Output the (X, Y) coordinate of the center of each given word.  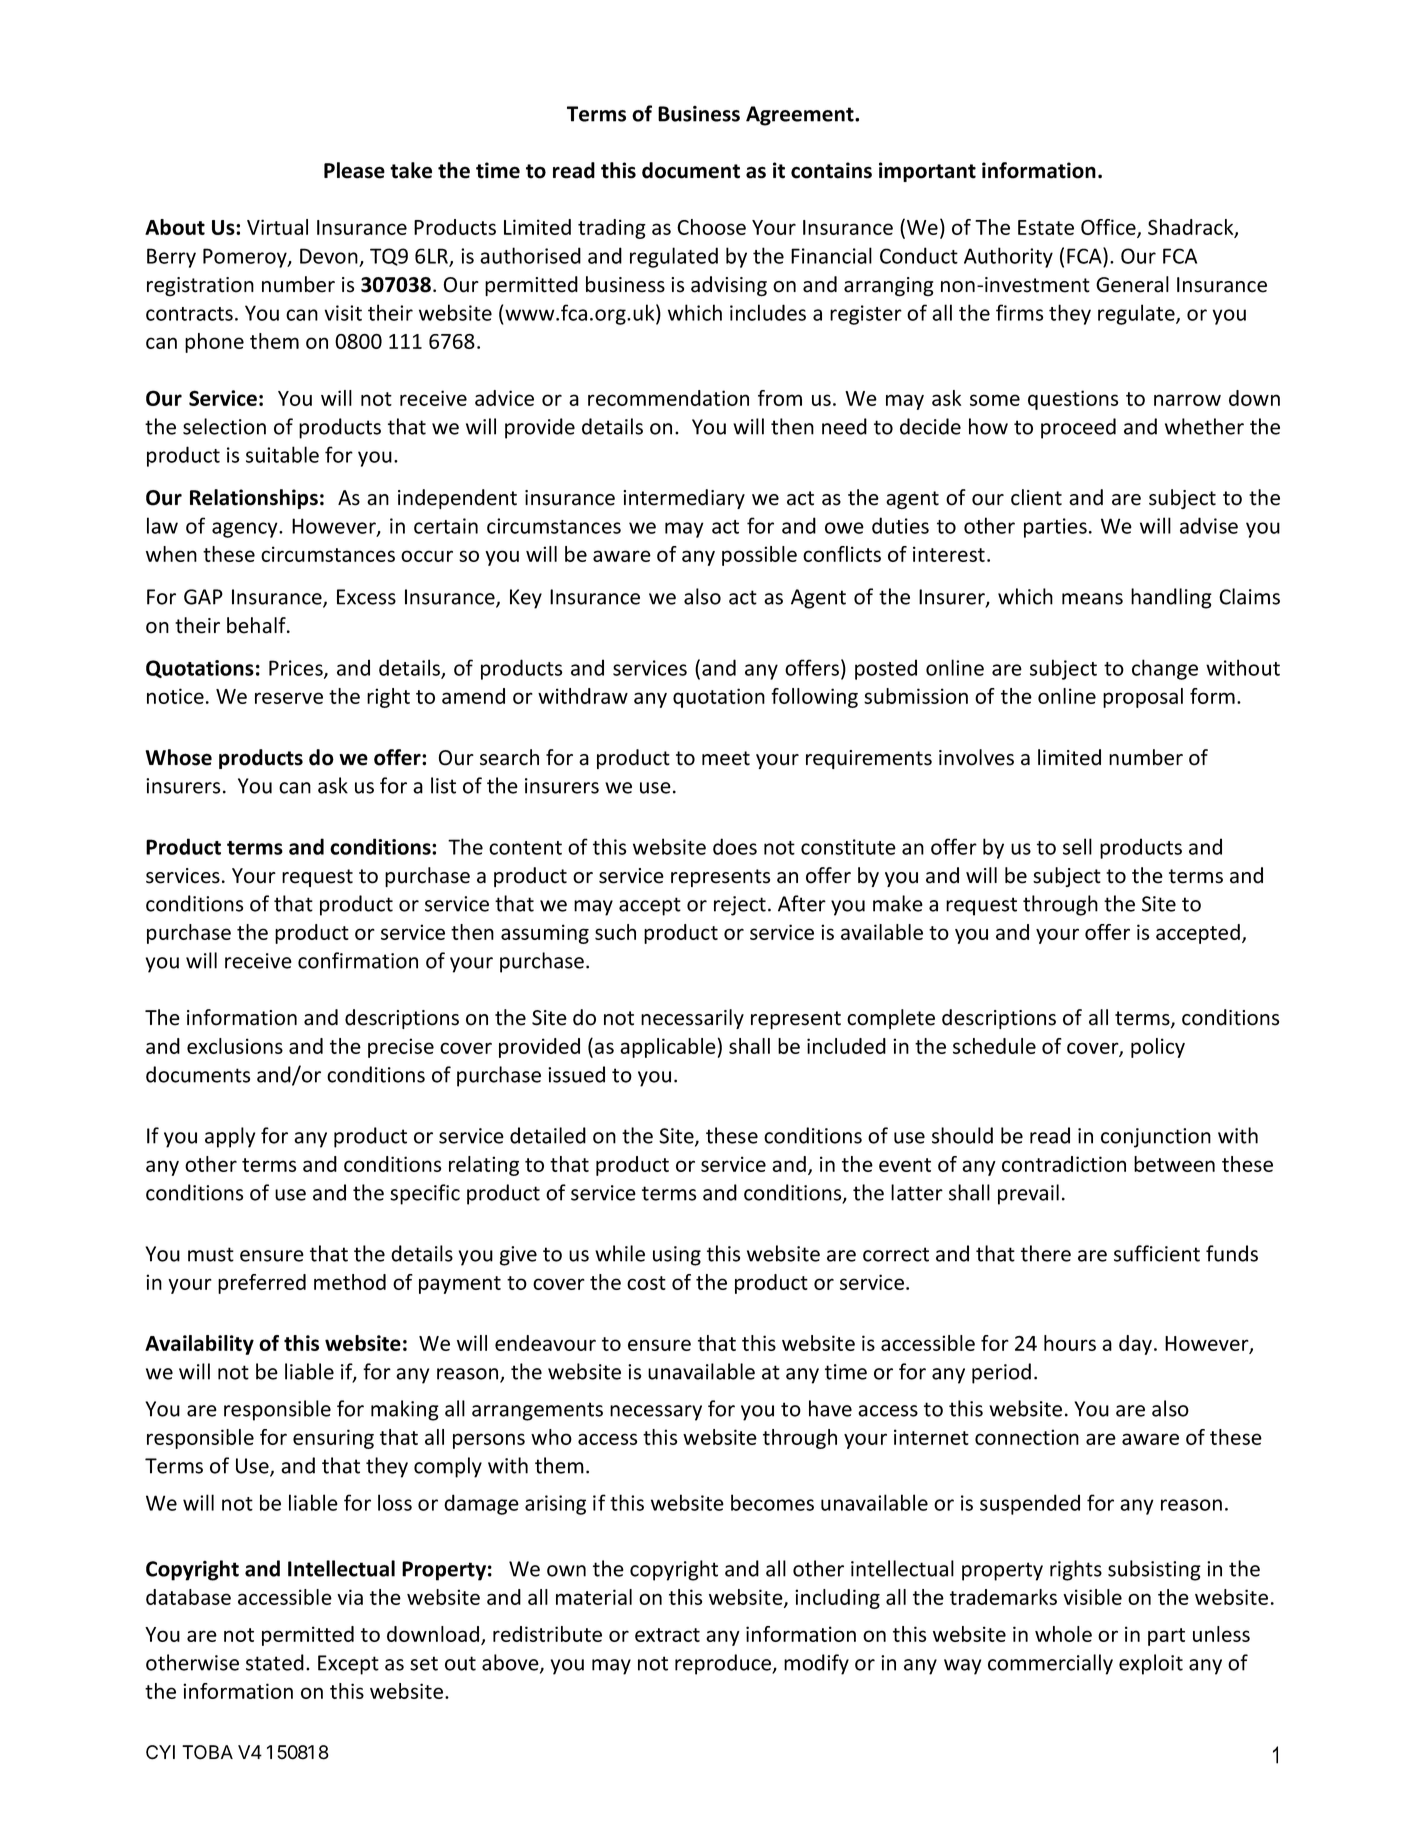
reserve (289, 698)
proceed (1078, 428)
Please (354, 170)
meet (726, 758)
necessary (656, 1413)
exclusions (235, 1046)
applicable (668, 1048)
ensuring (333, 1439)
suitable (282, 454)
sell (1077, 846)
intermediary (684, 499)
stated (275, 1662)
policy (1158, 1048)
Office (1109, 228)
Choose (711, 227)
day (1137, 1345)
